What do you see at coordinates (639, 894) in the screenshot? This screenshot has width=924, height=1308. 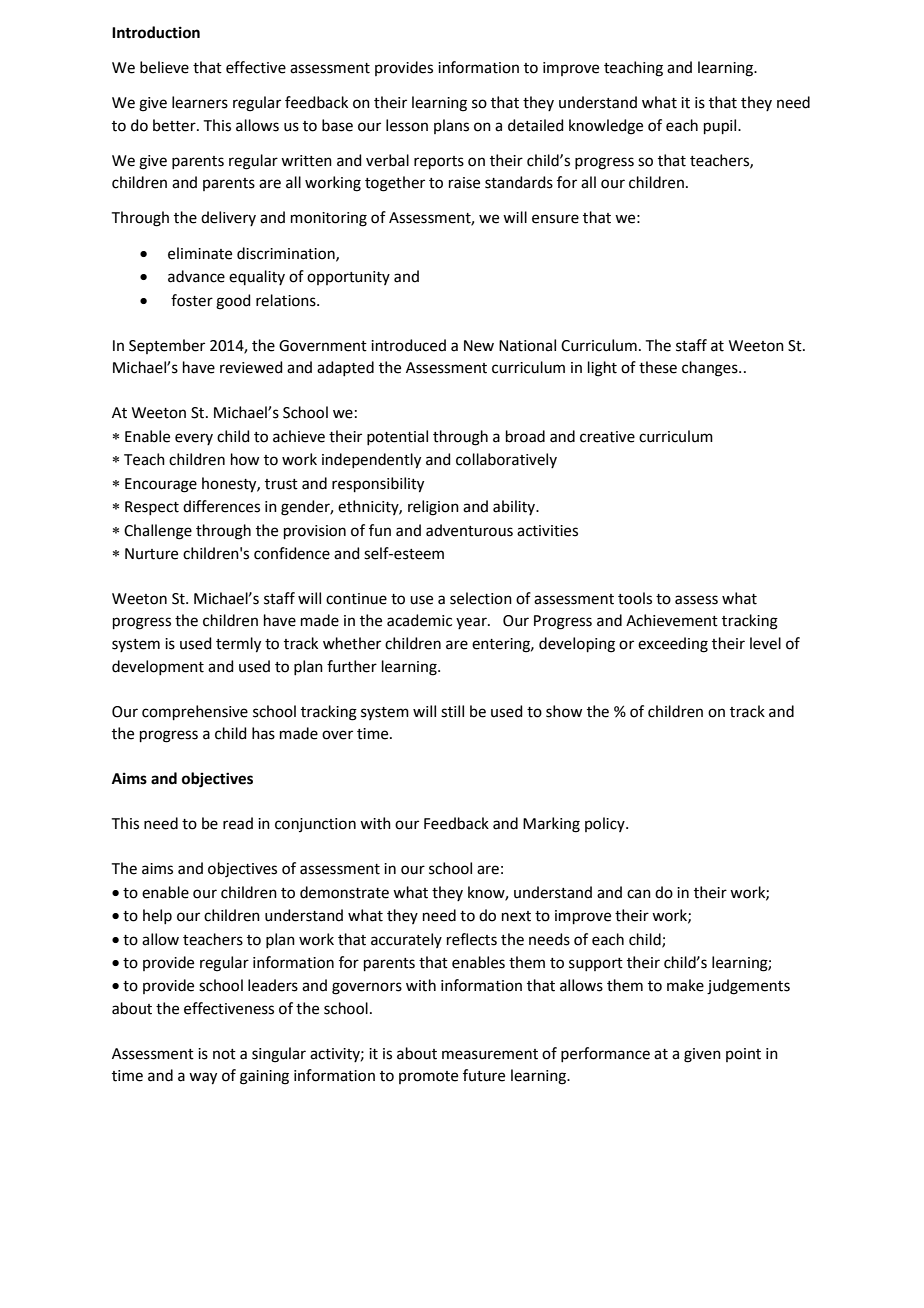 I see `can` at bounding box center [639, 894].
